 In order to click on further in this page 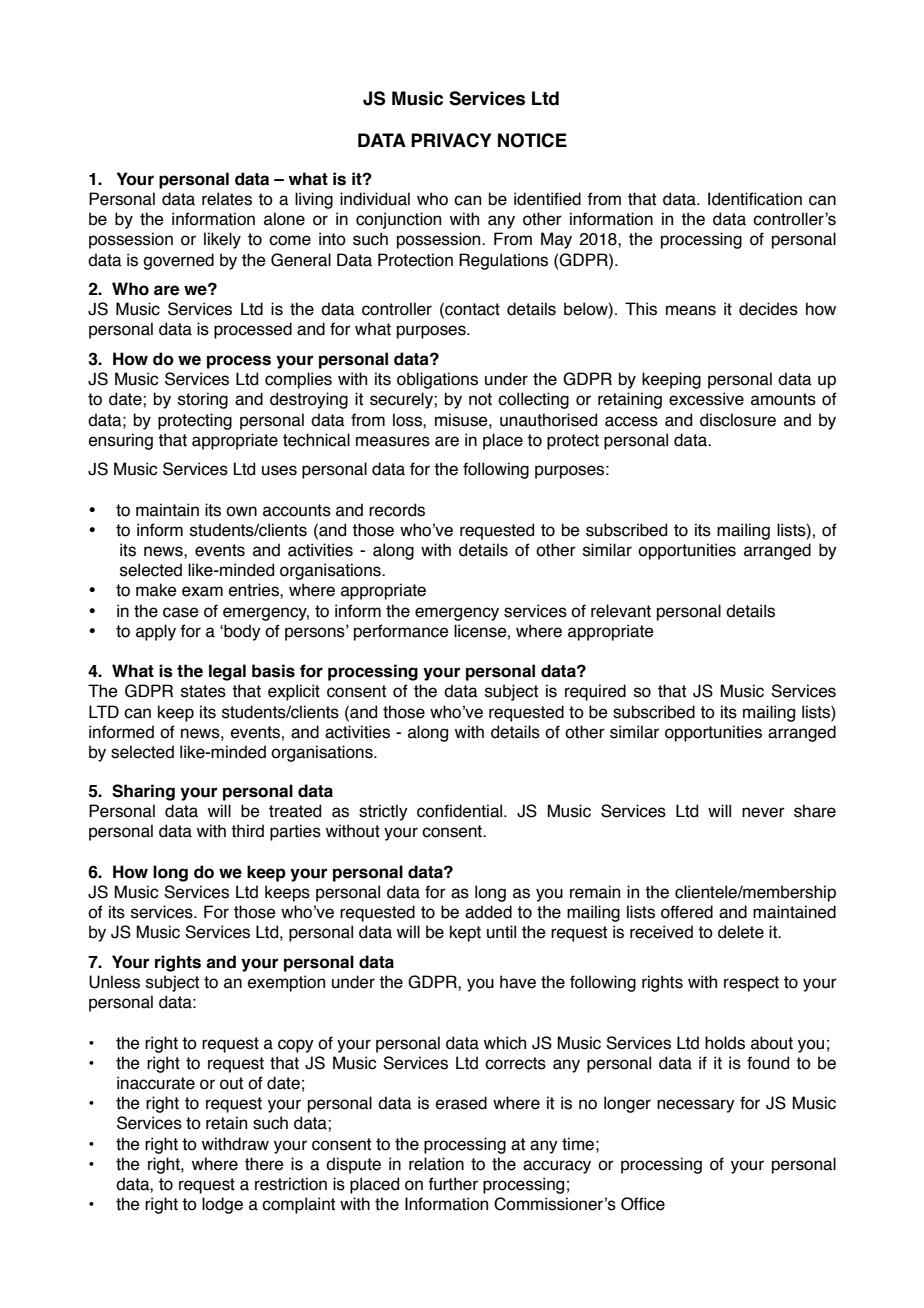, I will do `click(453, 1184)`.
